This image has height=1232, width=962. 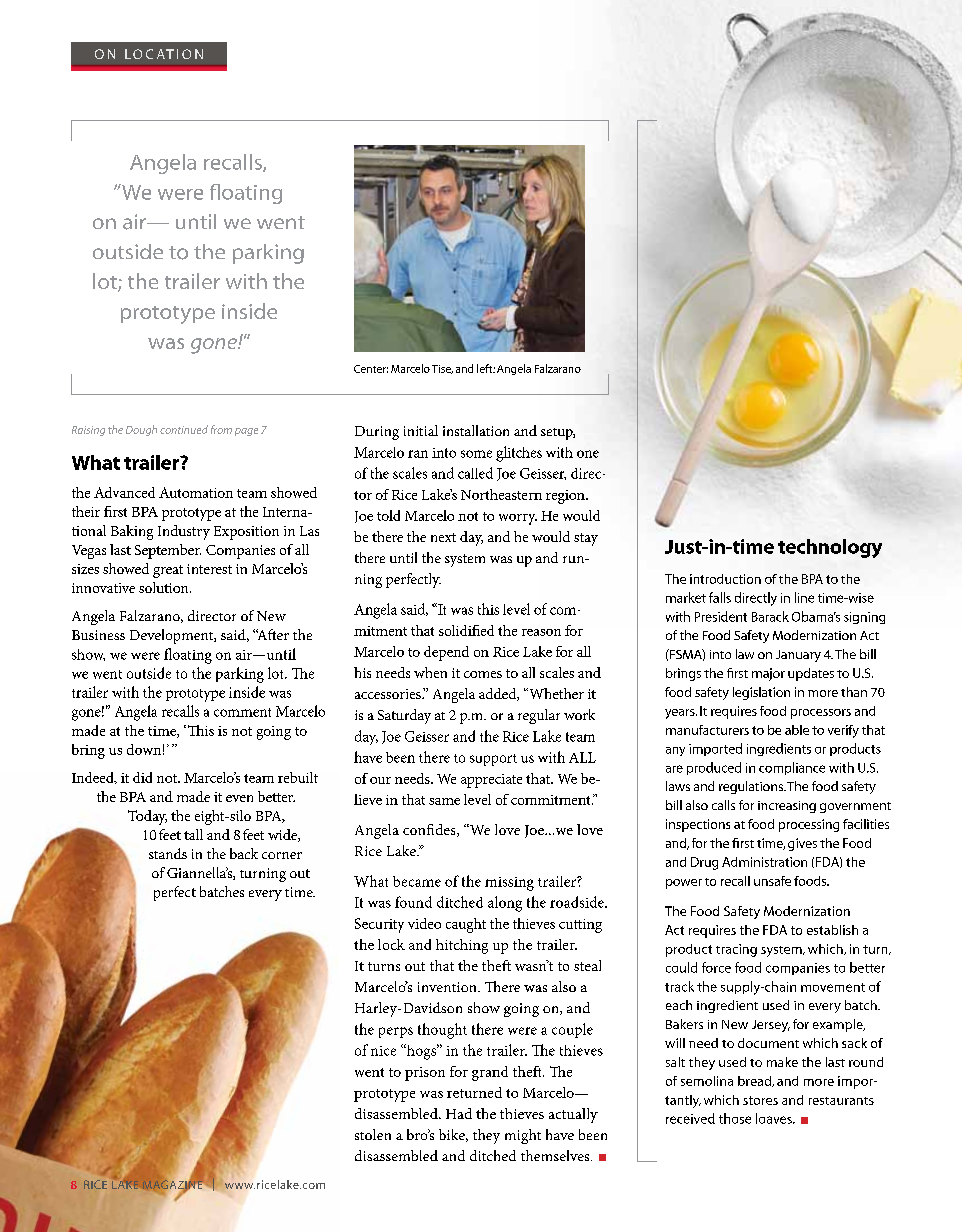 What do you see at coordinates (459, 1113) in the image?
I see `Had` at bounding box center [459, 1113].
